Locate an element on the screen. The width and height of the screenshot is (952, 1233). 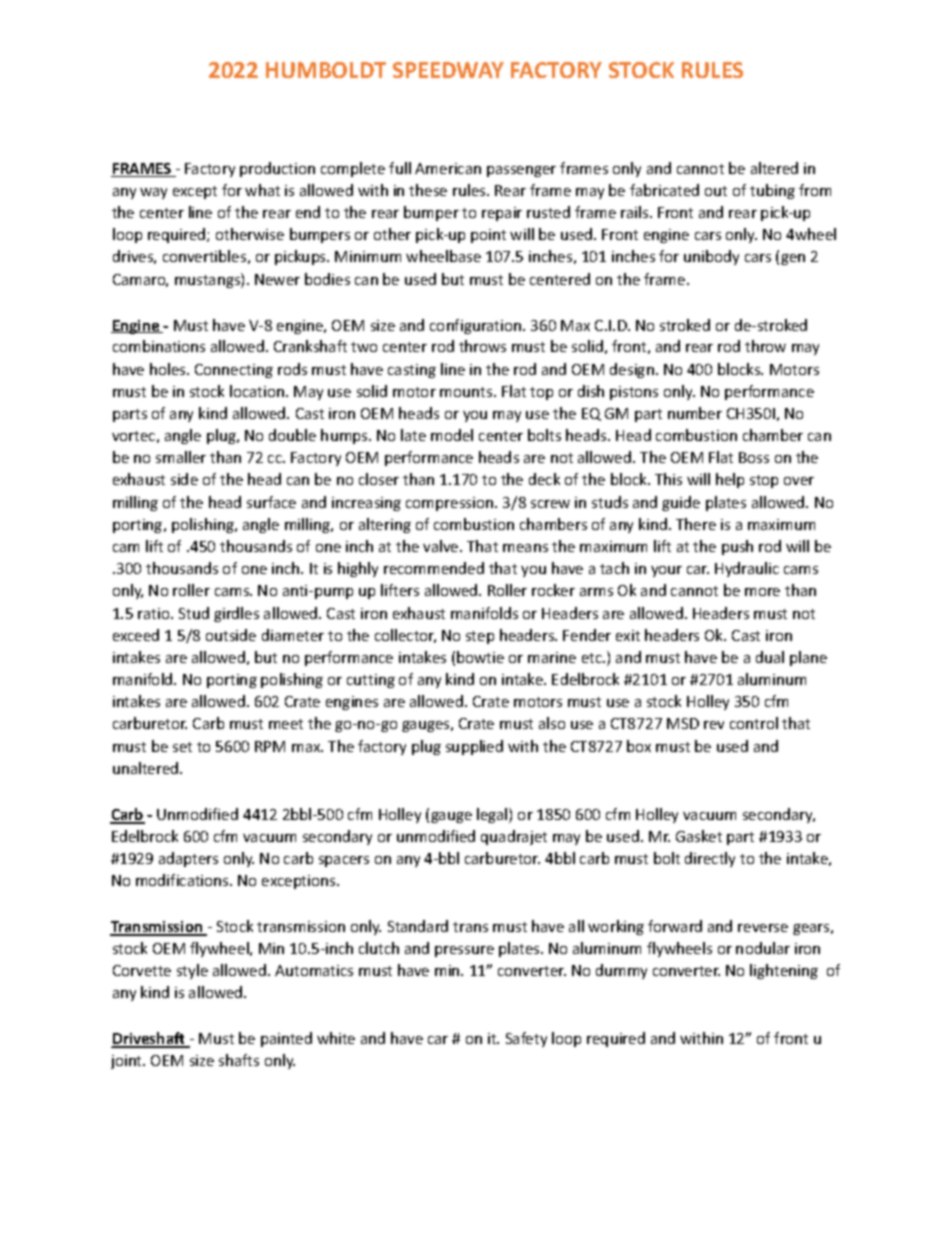
production is located at coordinates (277, 169).
